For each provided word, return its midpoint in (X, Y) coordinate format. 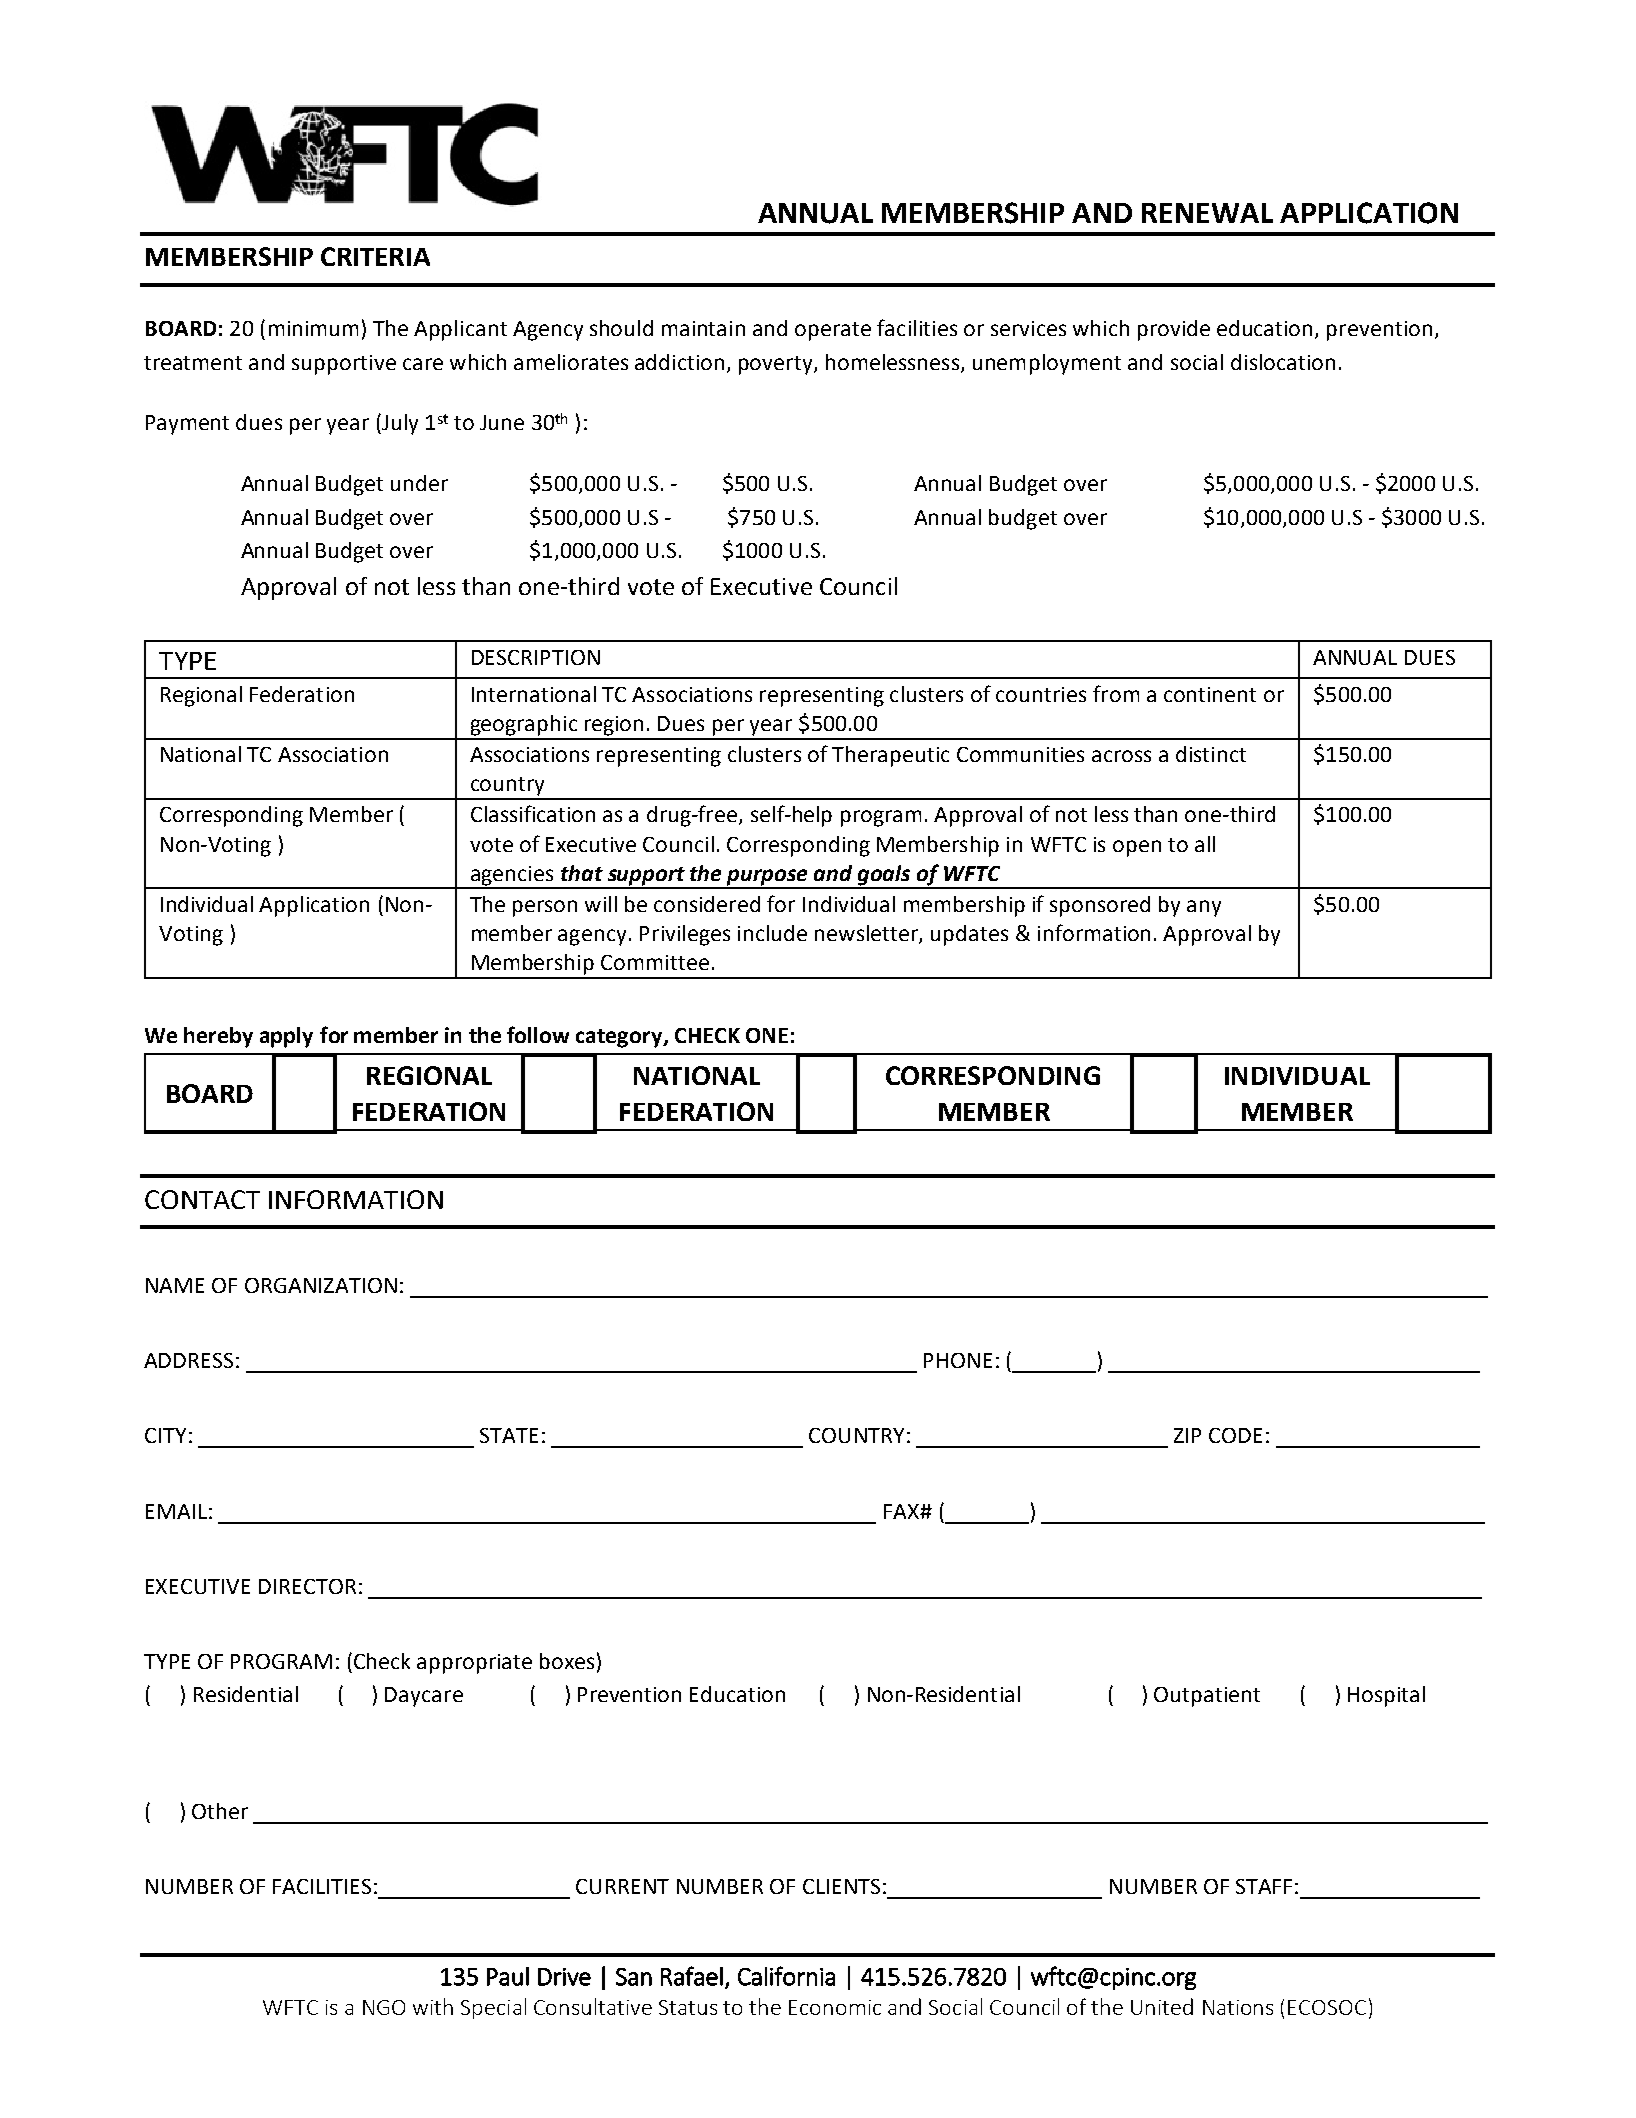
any (1204, 908)
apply (286, 1037)
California (786, 1976)
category (620, 1038)
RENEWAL (1207, 213)
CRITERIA (375, 256)
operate (833, 331)
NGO (384, 2007)
